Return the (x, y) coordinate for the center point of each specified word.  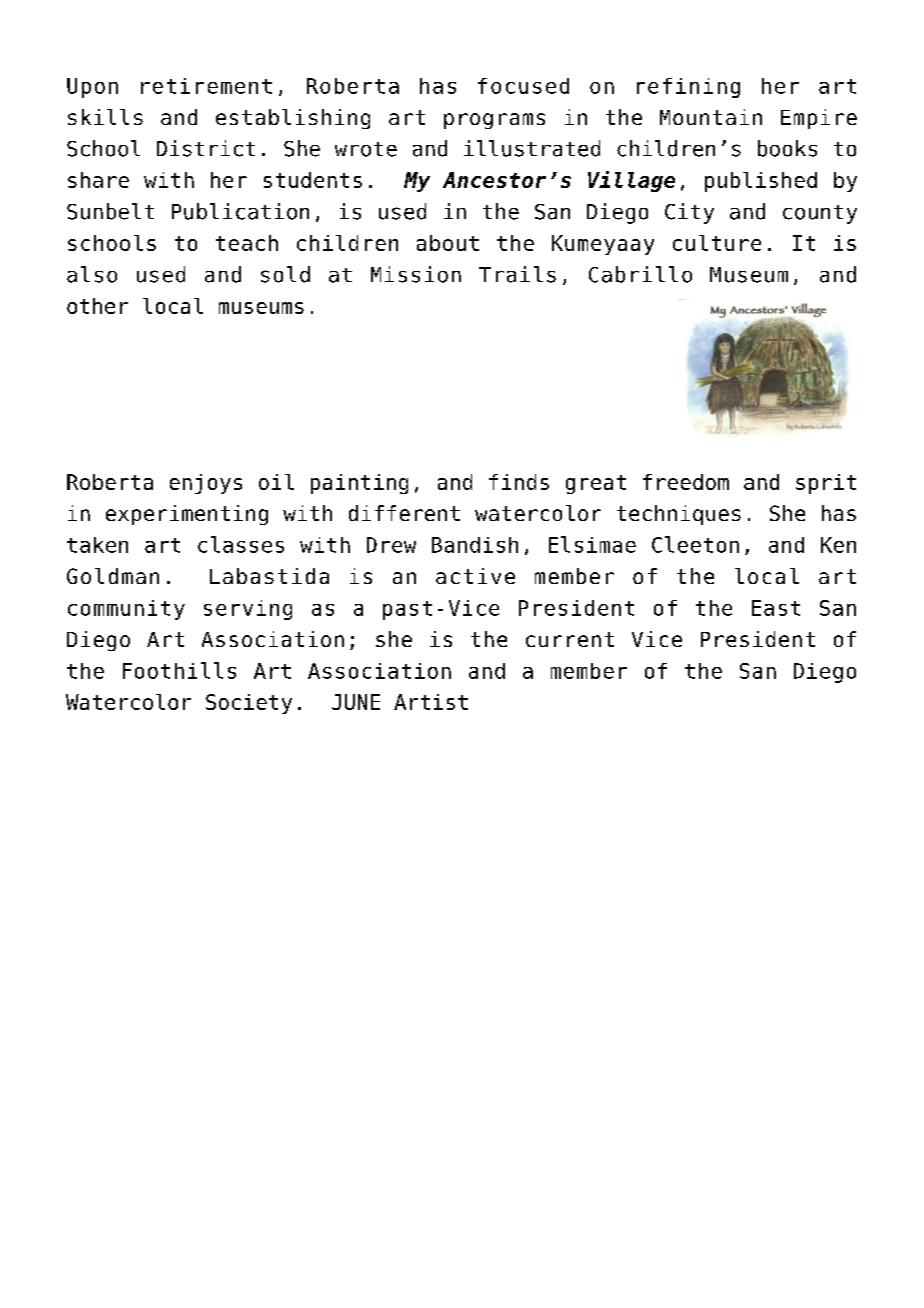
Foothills (179, 670)
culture (717, 243)
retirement (206, 86)
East (776, 608)
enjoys (206, 484)
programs (494, 121)
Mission (416, 274)
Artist (431, 702)
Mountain (711, 117)
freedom (686, 482)
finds (519, 482)
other (97, 306)
